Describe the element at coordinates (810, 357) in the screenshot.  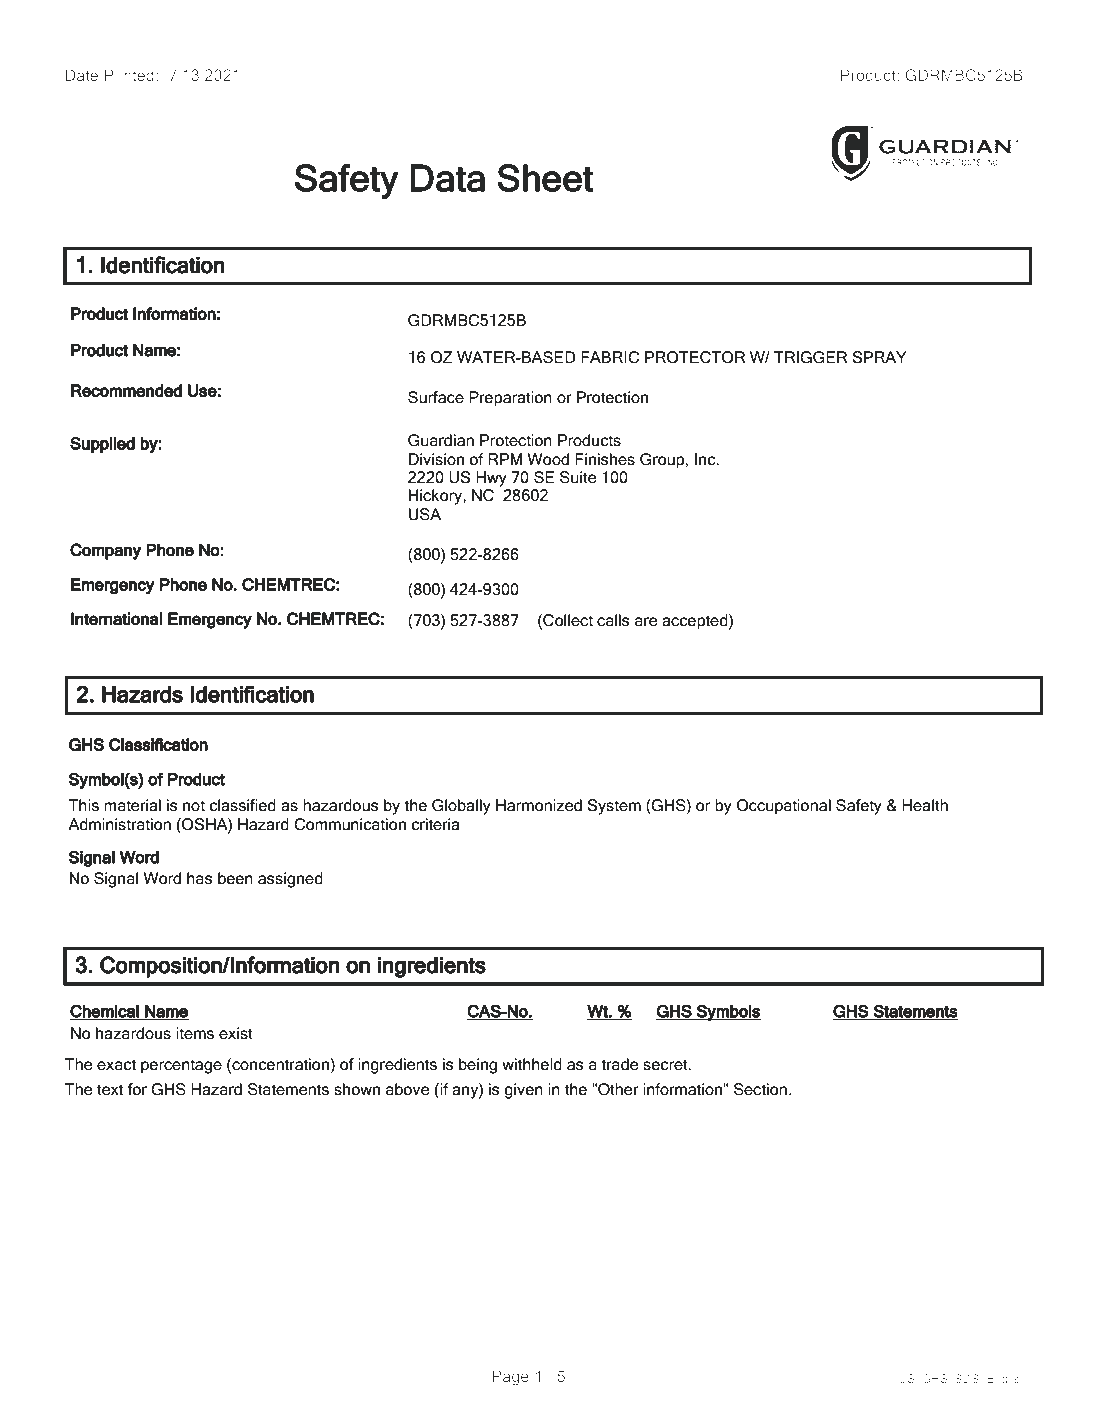
I see `TRIGGER` at that location.
